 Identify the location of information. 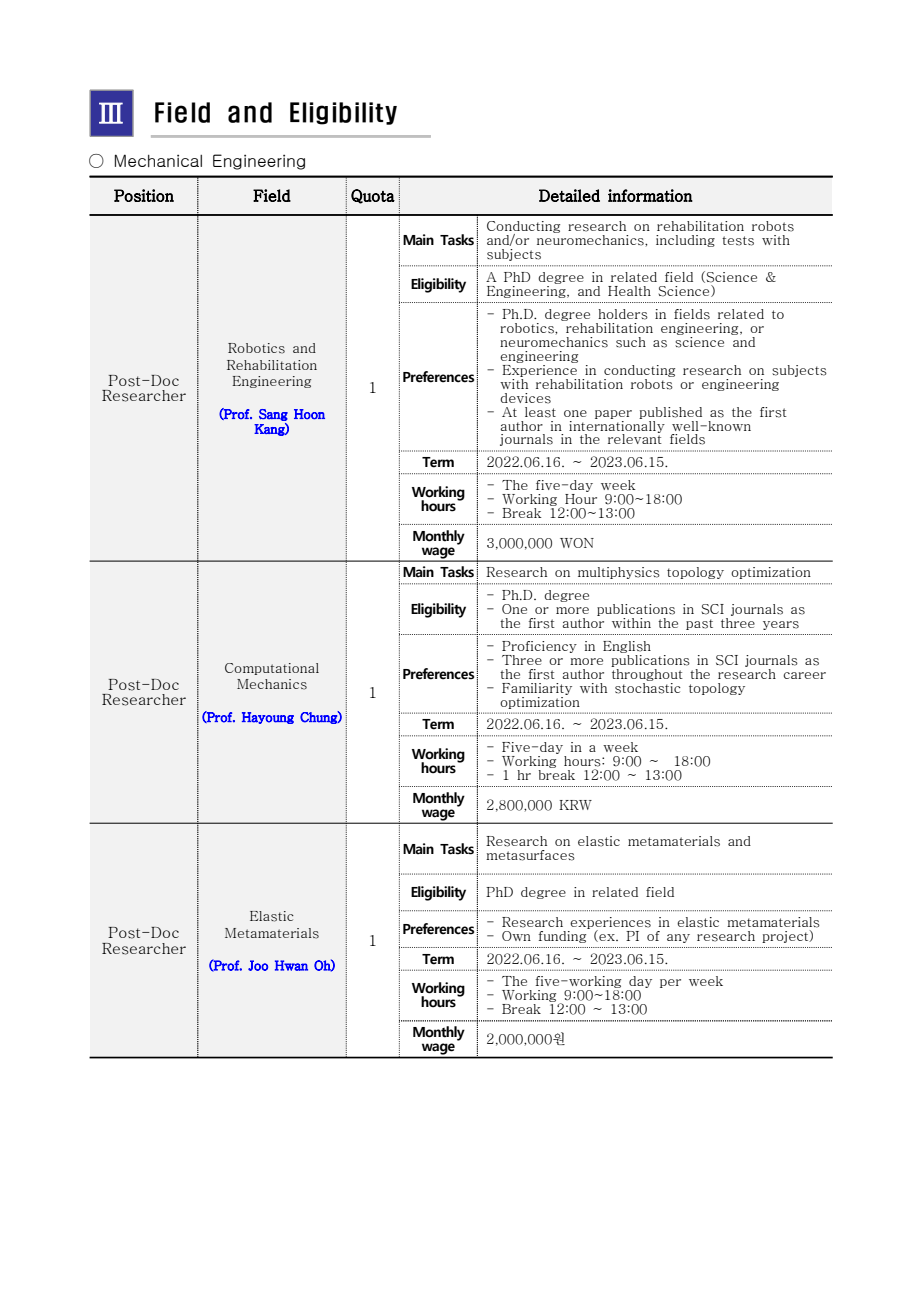
(650, 195).
